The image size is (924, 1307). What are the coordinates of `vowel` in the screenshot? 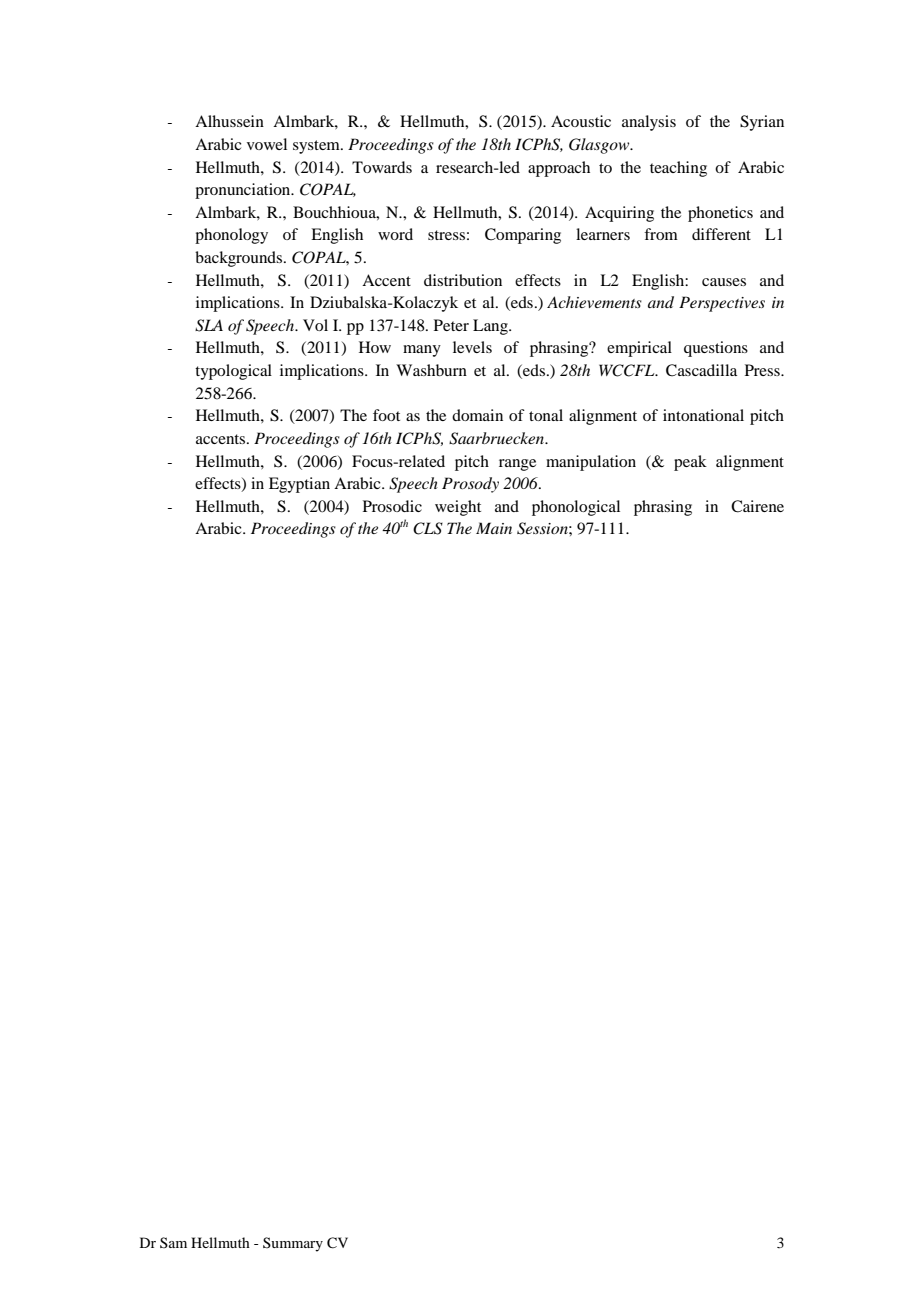 It's located at (267, 144).
